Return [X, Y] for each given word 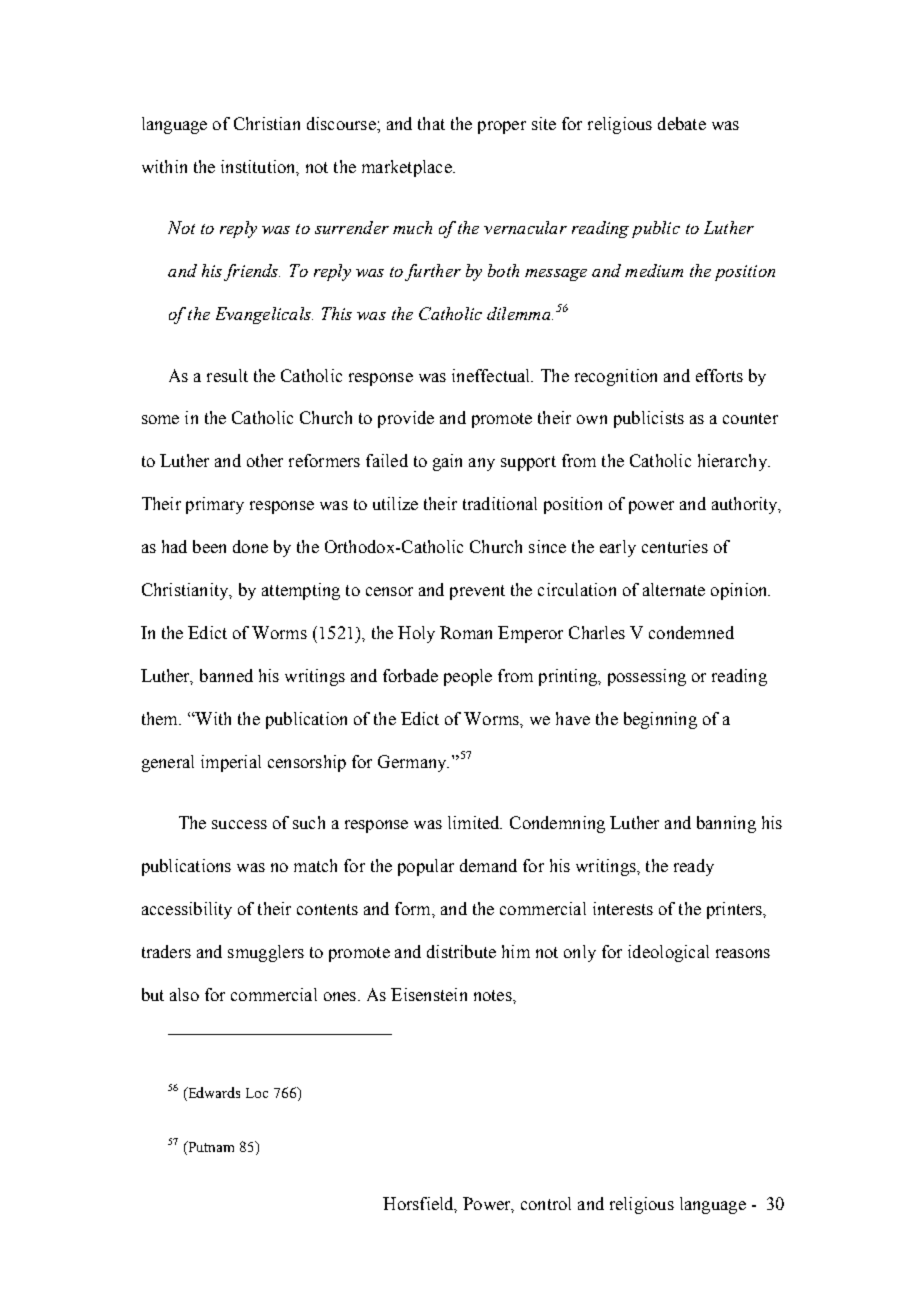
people [468, 677]
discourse [342, 123]
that [431, 123]
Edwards [213, 1094]
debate [682, 123]
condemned [691, 632]
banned [226, 675]
